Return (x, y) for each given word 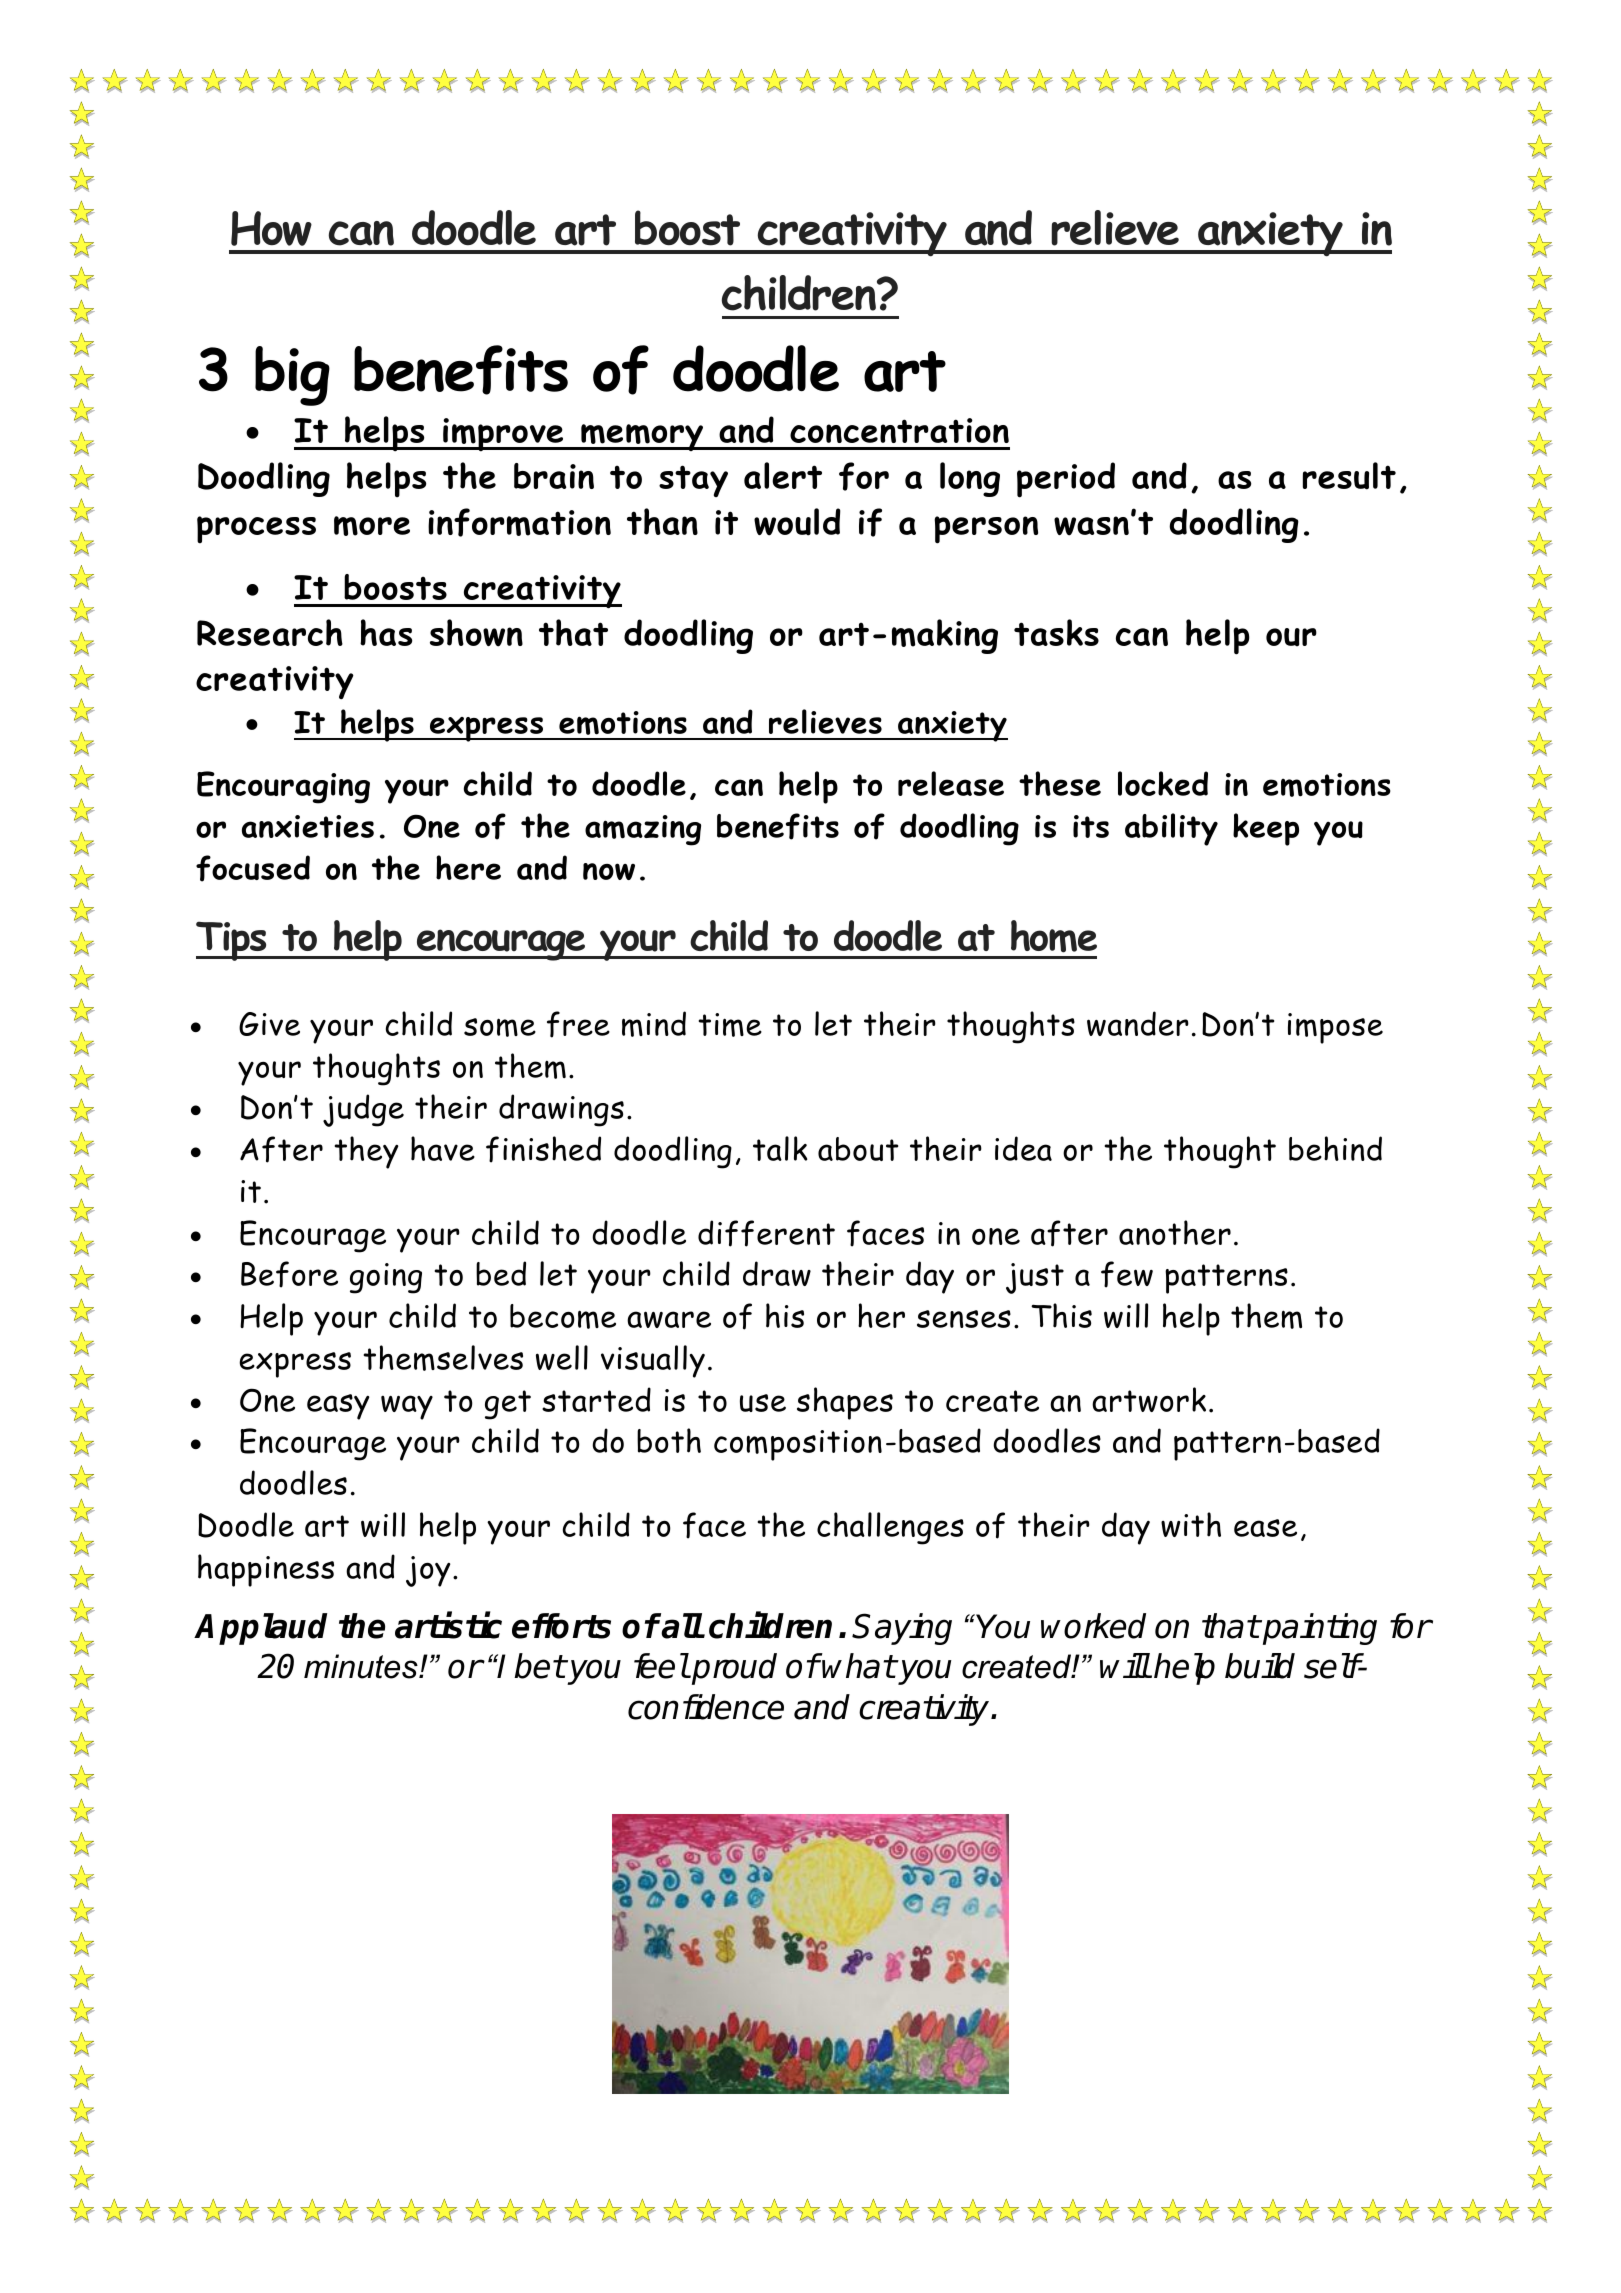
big (292, 376)
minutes (362, 1666)
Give (269, 1024)
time (730, 1025)
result (1349, 476)
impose (1335, 1028)
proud (733, 1669)
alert (783, 475)
